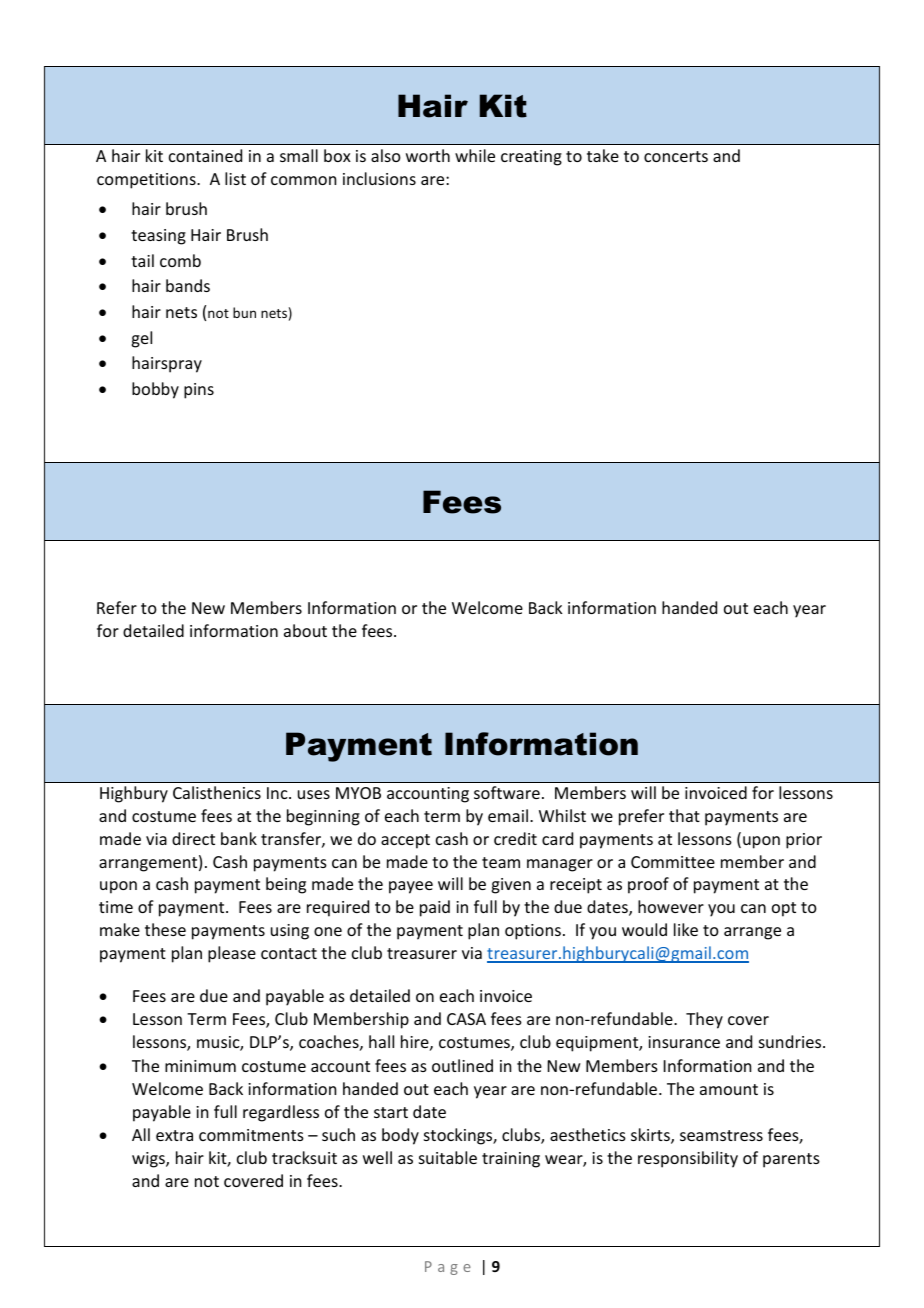 This screenshot has height=1308, width=924. Describe the element at coordinates (684, 815) in the screenshot. I see `that` at that location.
